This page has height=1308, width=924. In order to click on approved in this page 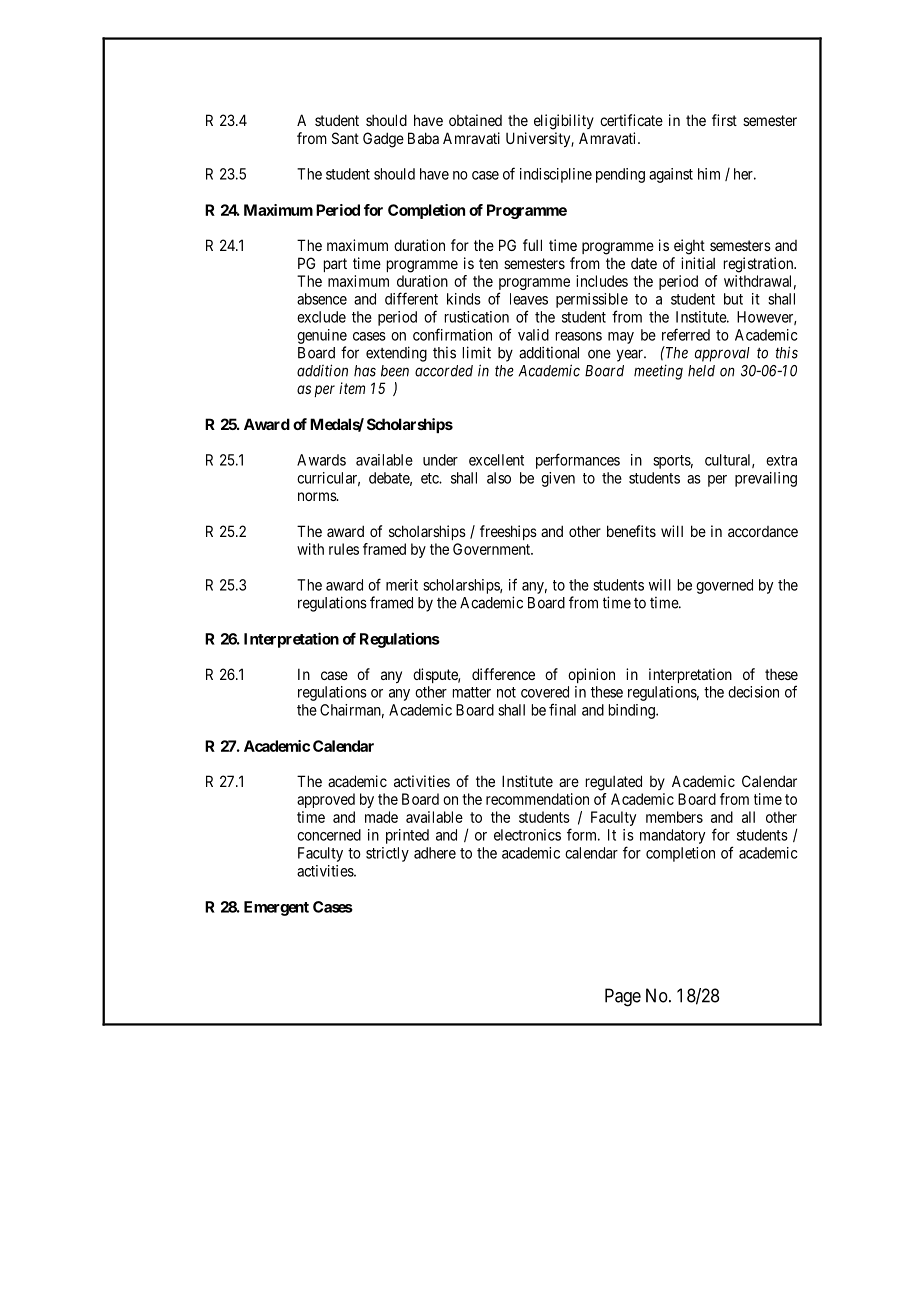, I will do `click(326, 800)`.
